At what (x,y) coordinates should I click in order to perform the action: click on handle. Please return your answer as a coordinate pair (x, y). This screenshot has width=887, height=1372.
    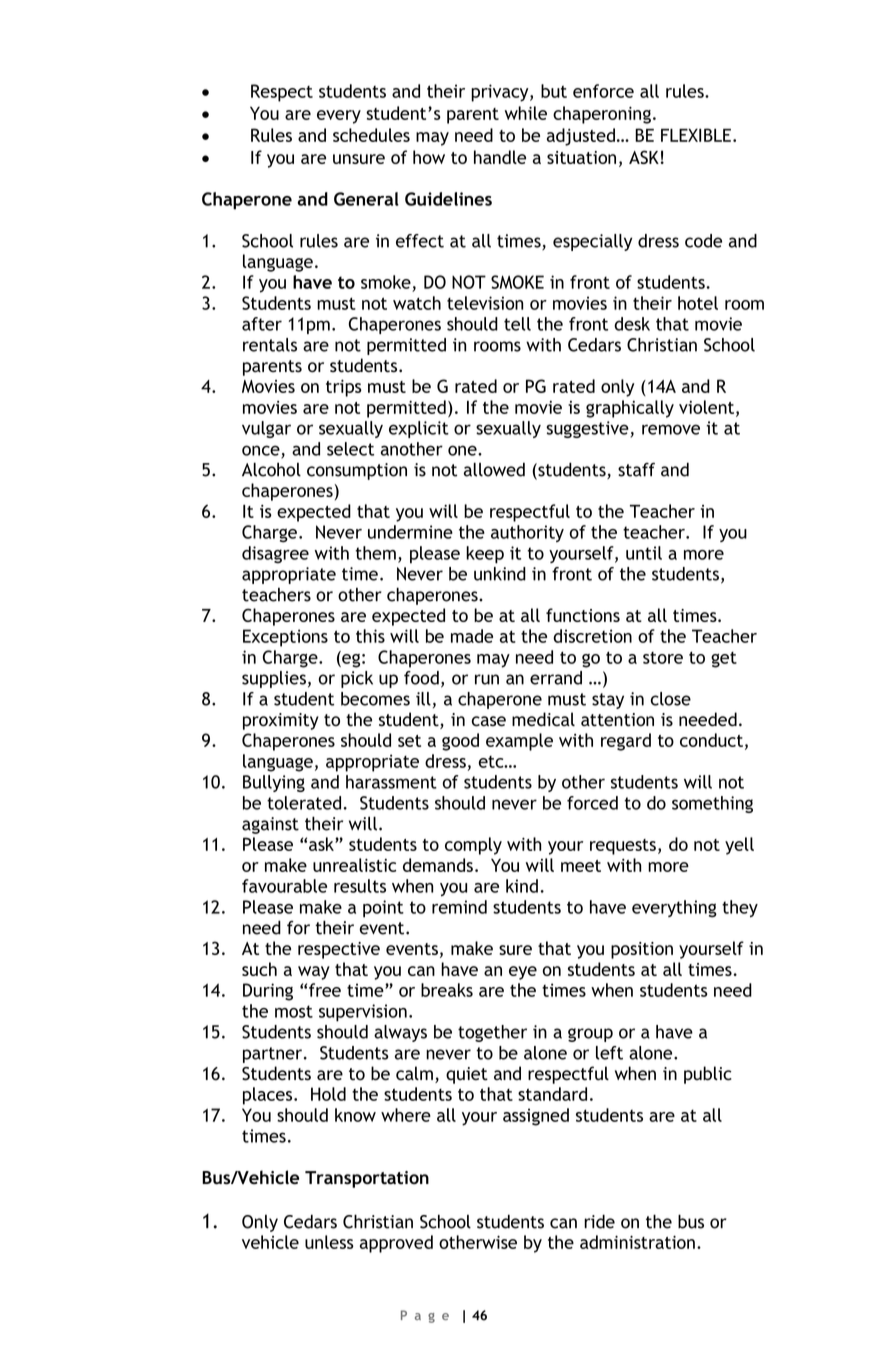
    Looking at the image, I should click on (500, 157).
